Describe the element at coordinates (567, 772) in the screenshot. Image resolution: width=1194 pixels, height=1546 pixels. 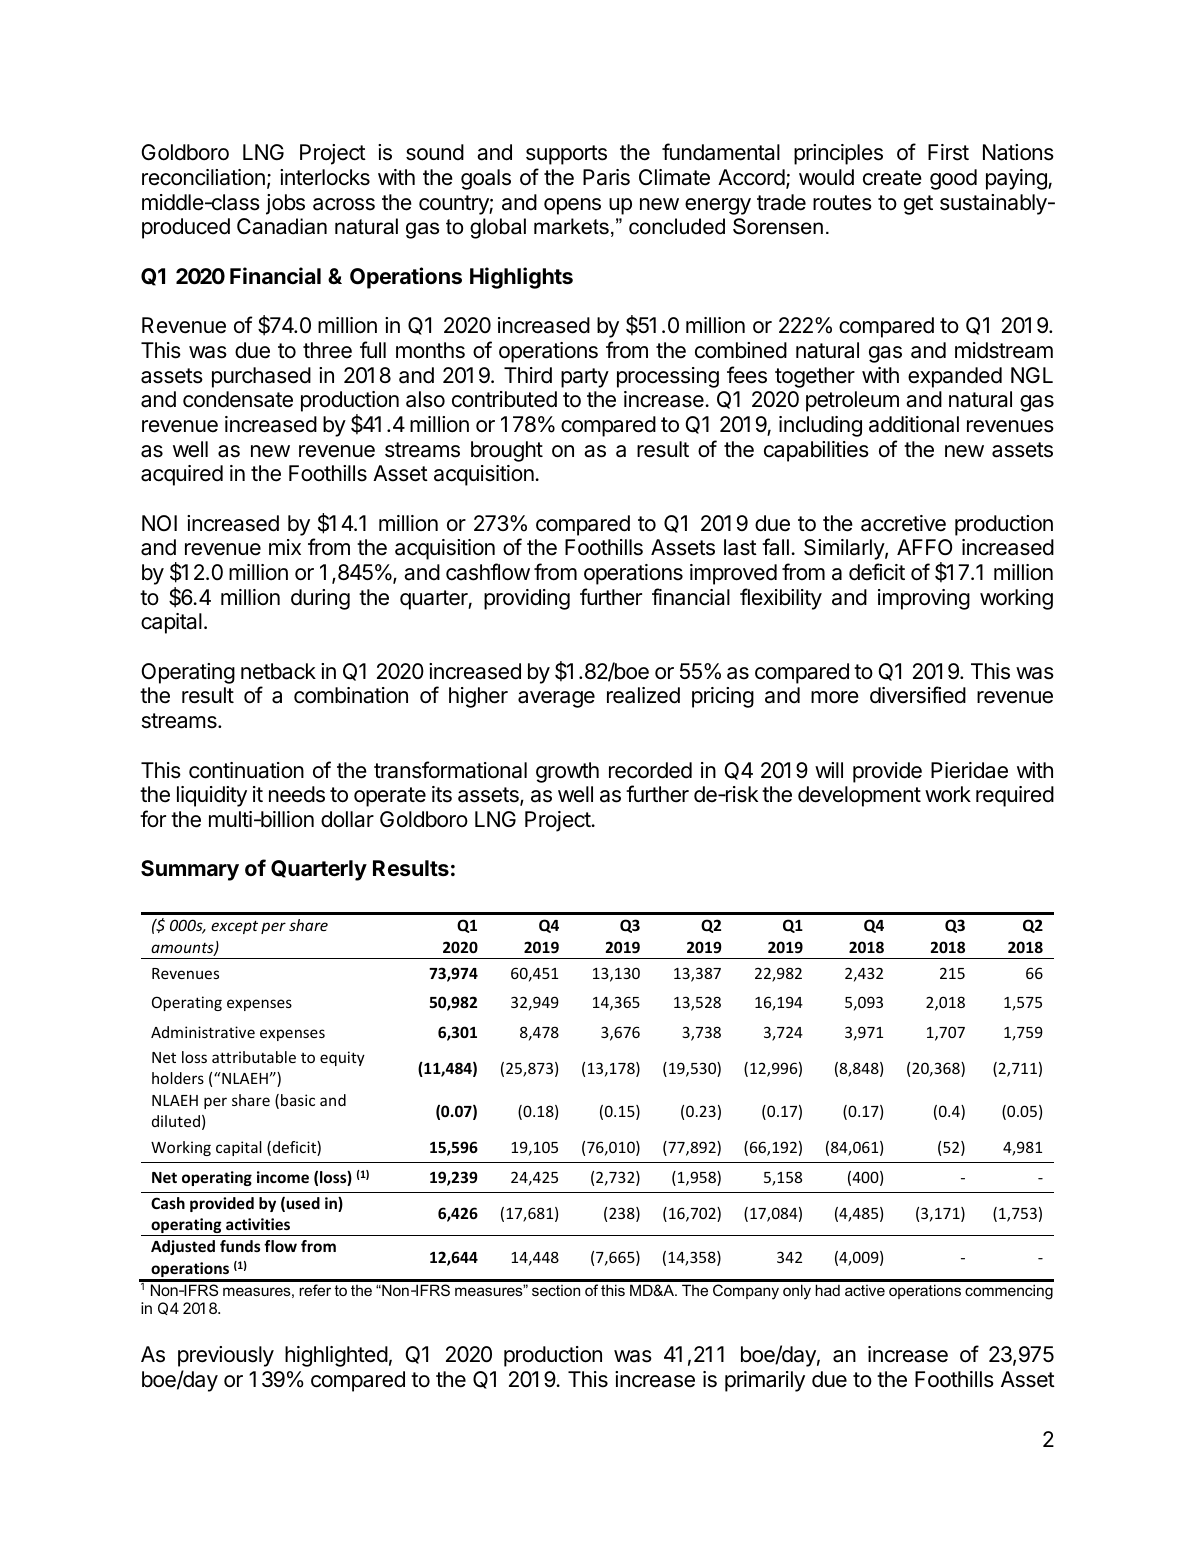
I see `growth` at that location.
